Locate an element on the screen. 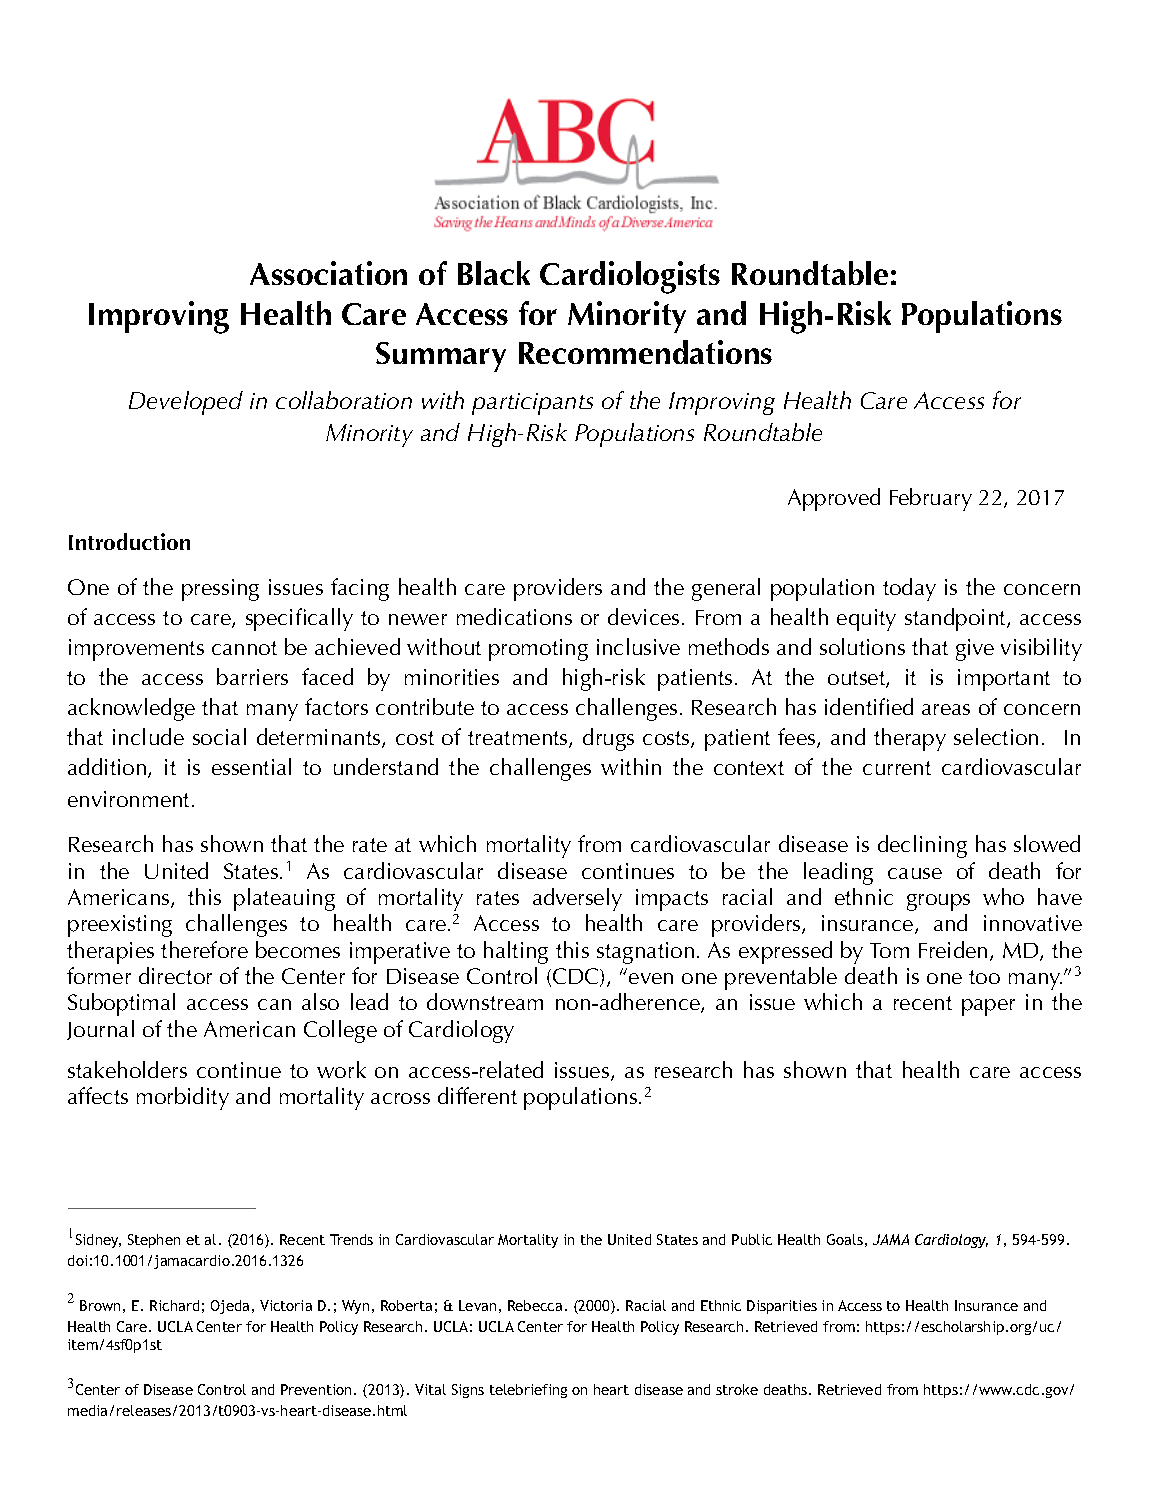 The width and height of the screenshot is (1150, 1488). downstream is located at coordinates (485, 1001).
